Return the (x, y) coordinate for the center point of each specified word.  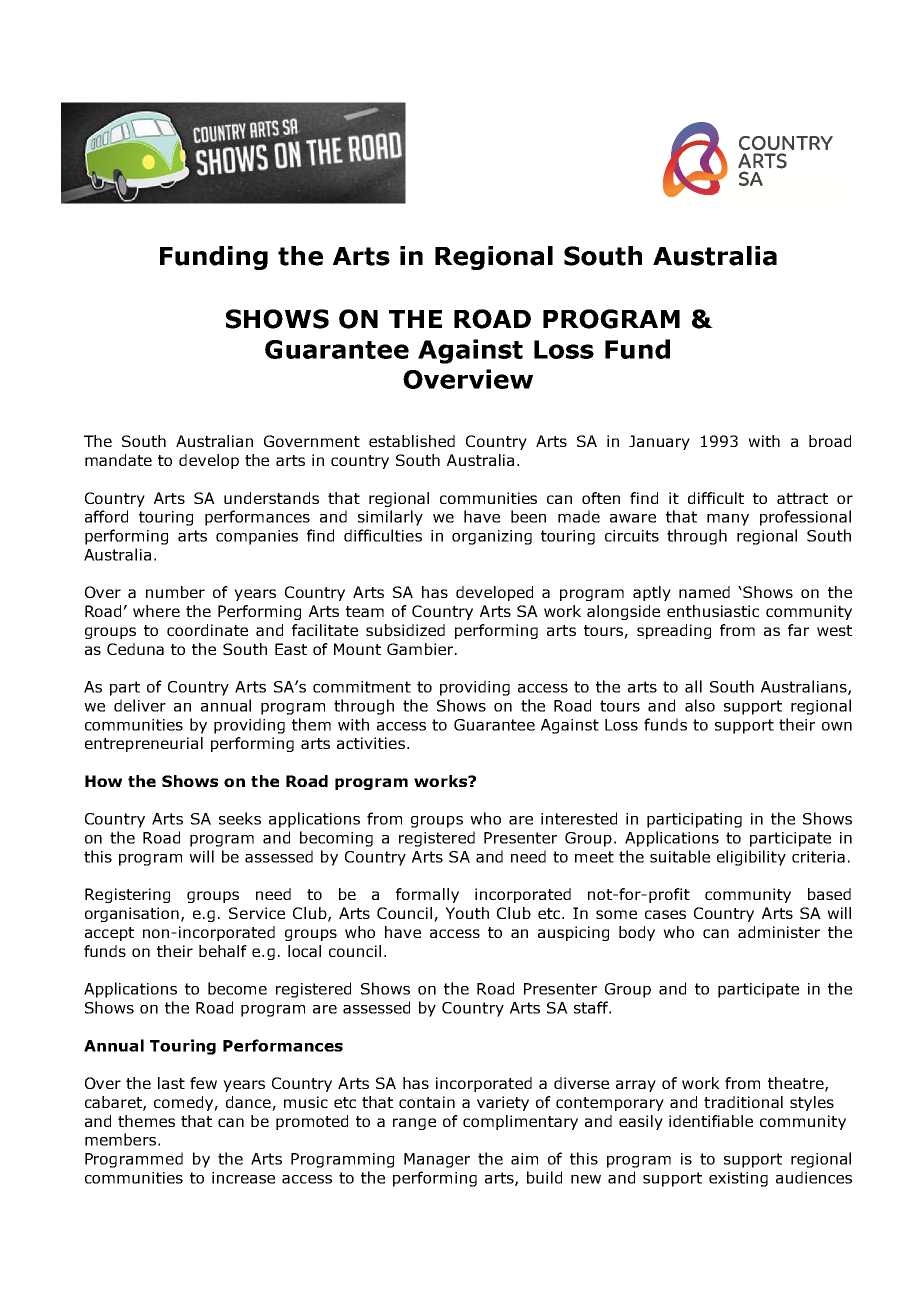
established (412, 441)
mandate (118, 460)
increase (243, 1178)
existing (738, 1179)
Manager (437, 1160)
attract (802, 498)
